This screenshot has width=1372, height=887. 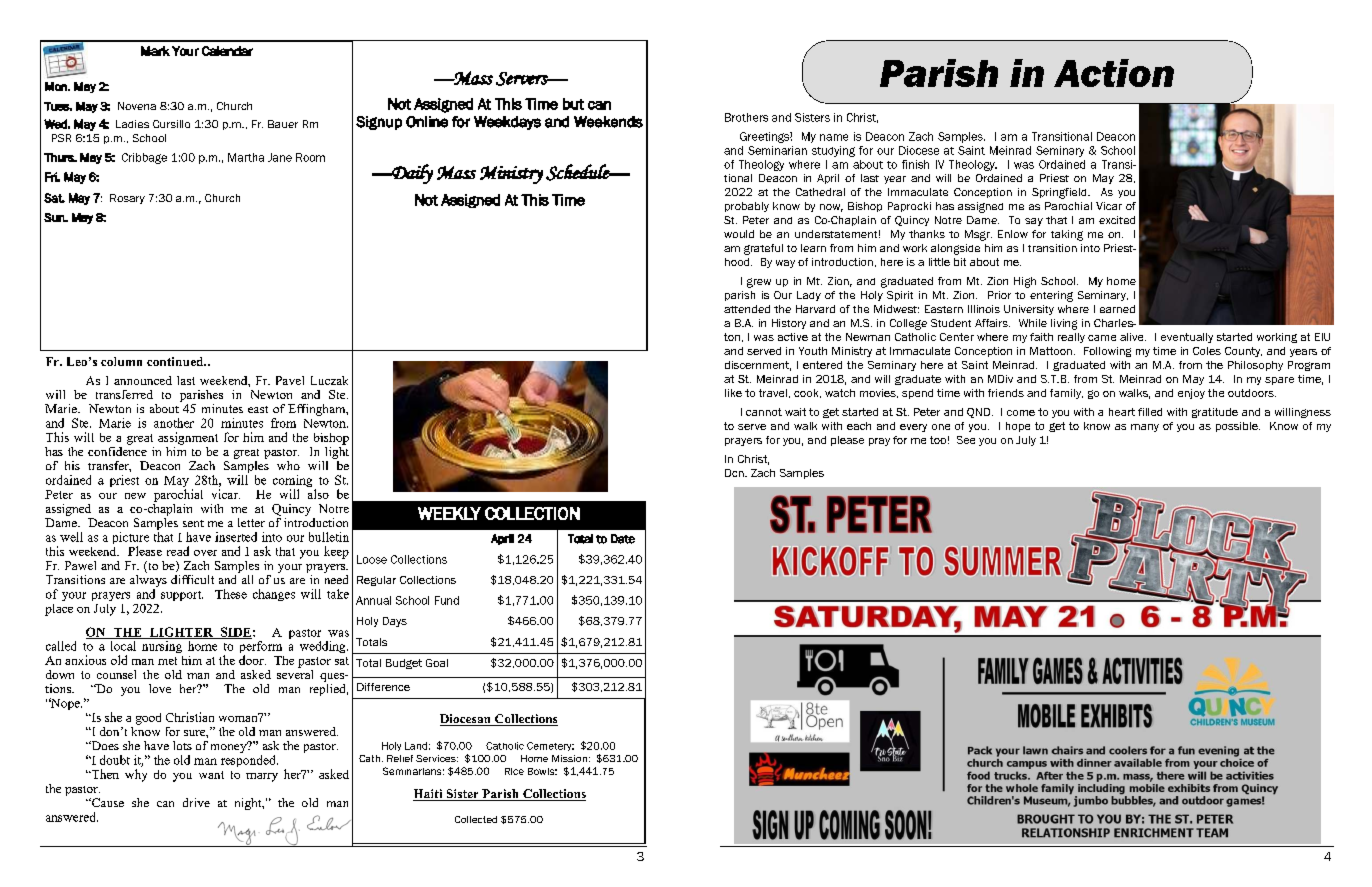 I want to click on Rice, so click(x=514, y=771).
